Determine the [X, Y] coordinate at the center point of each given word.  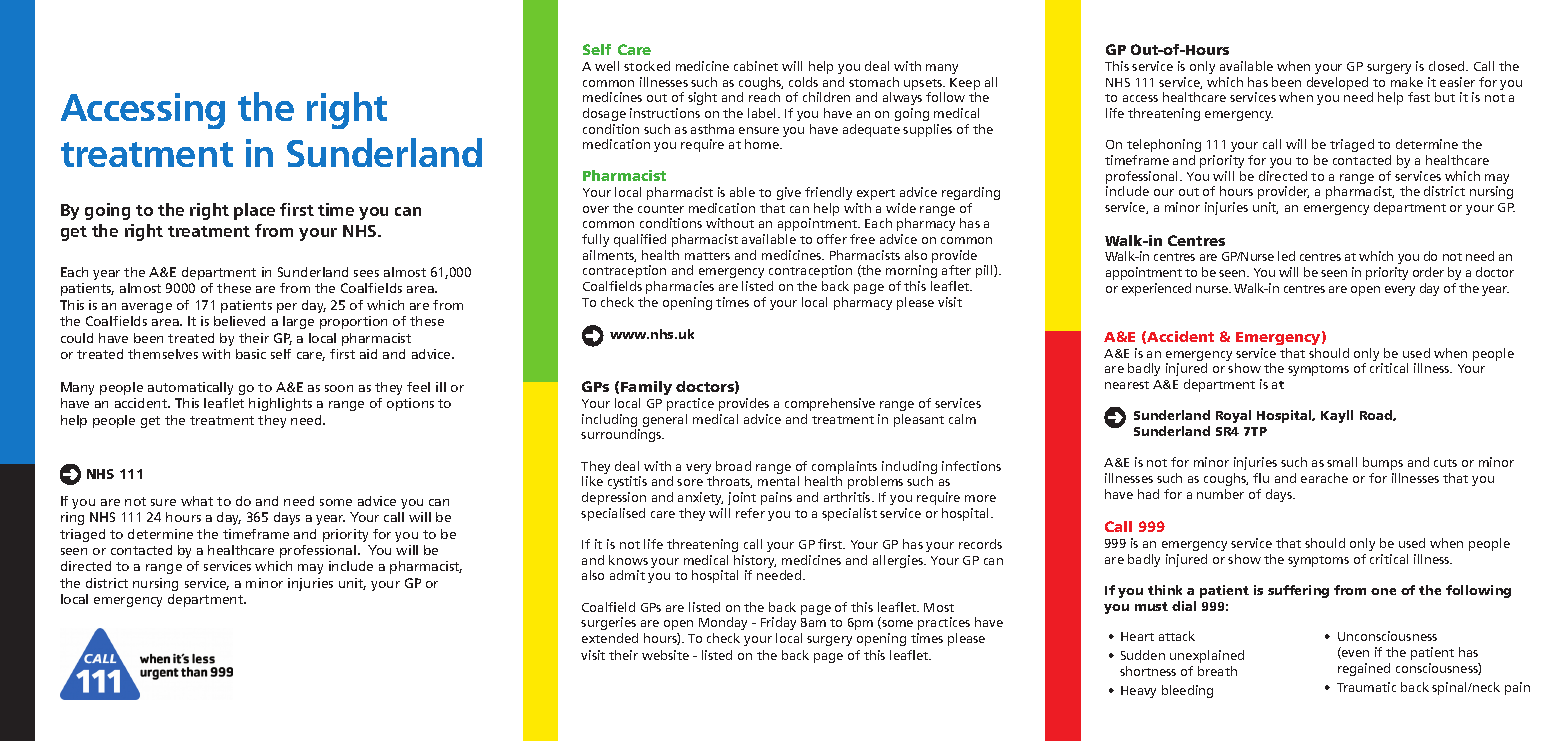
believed [239, 321]
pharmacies [680, 287]
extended [610, 638]
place [254, 211]
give [789, 193]
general [665, 420]
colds [803, 82]
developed [1337, 83]
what [197, 501]
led [1286, 256]
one [1383, 591]
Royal [1233, 416]
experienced [1156, 289]
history [755, 563]
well [607, 66]
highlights [280, 404]
